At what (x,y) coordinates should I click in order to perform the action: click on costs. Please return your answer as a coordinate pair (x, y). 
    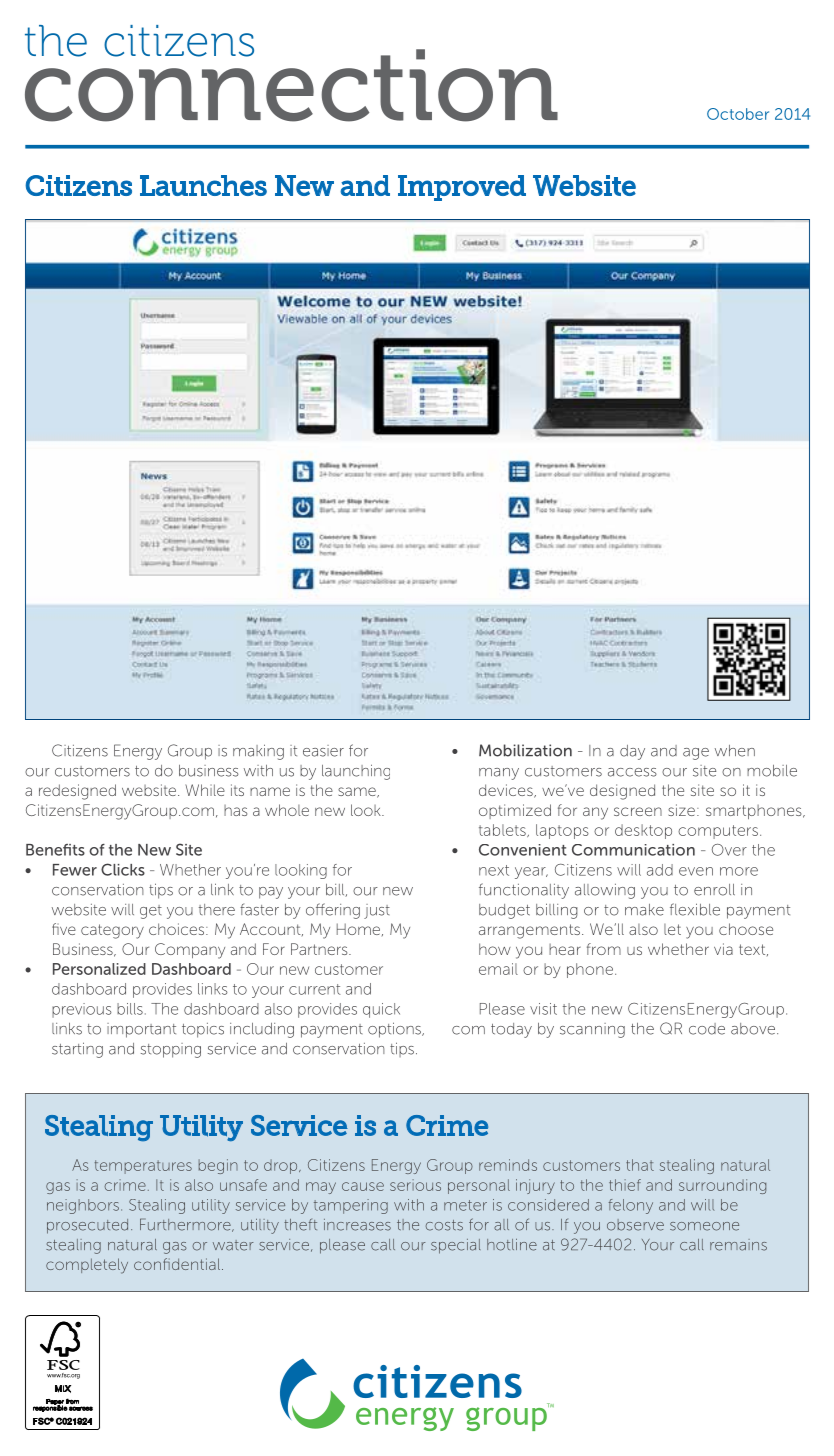
    Looking at the image, I should click on (444, 1225).
